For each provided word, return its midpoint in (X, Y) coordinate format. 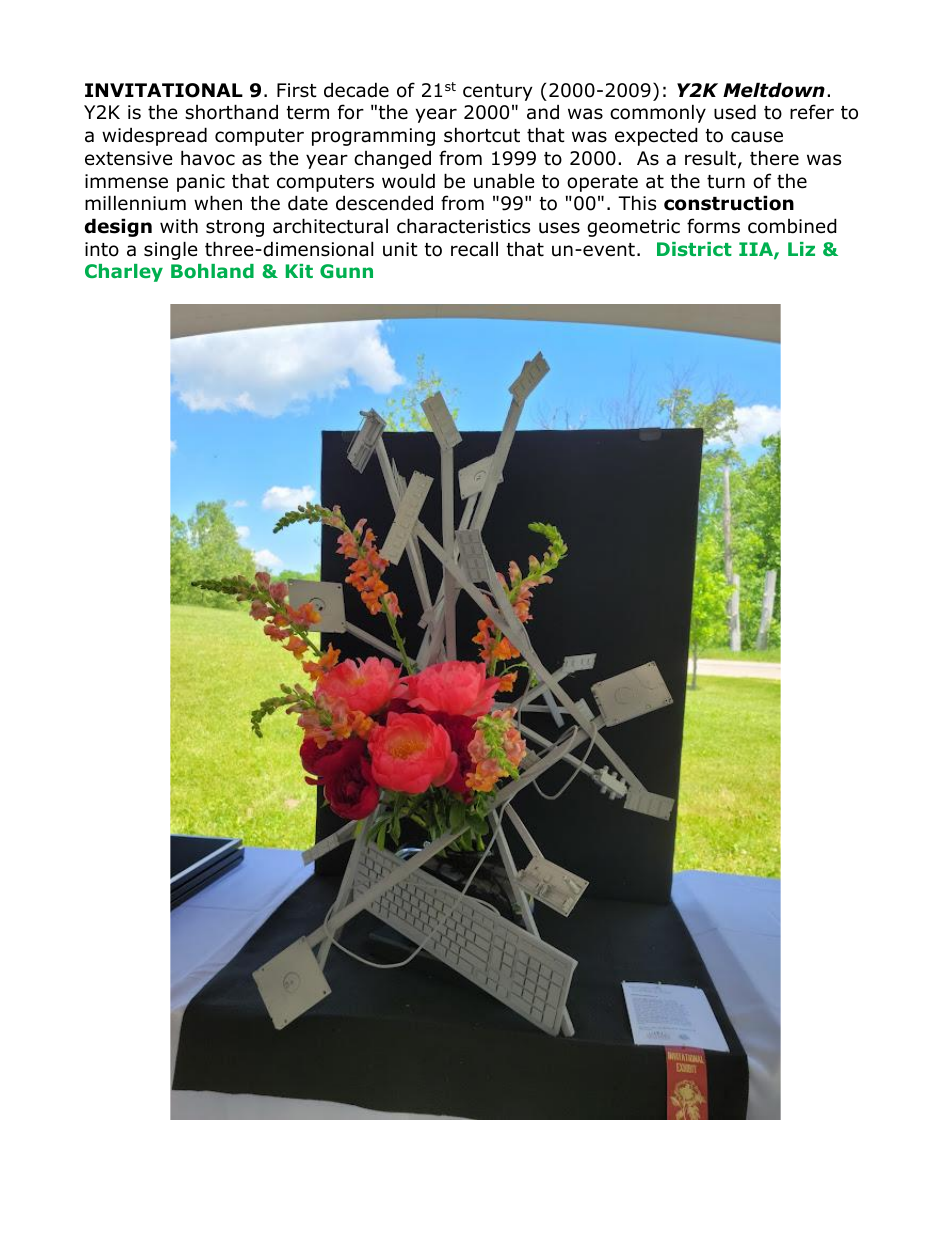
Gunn (346, 271)
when (218, 203)
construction (729, 203)
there (774, 158)
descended (384, 203)
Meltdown (774, 90)
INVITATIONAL (164, 90)
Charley (124, 273)
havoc (208, 158)
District (694, 249)
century (498, 92)
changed (392, 159)
